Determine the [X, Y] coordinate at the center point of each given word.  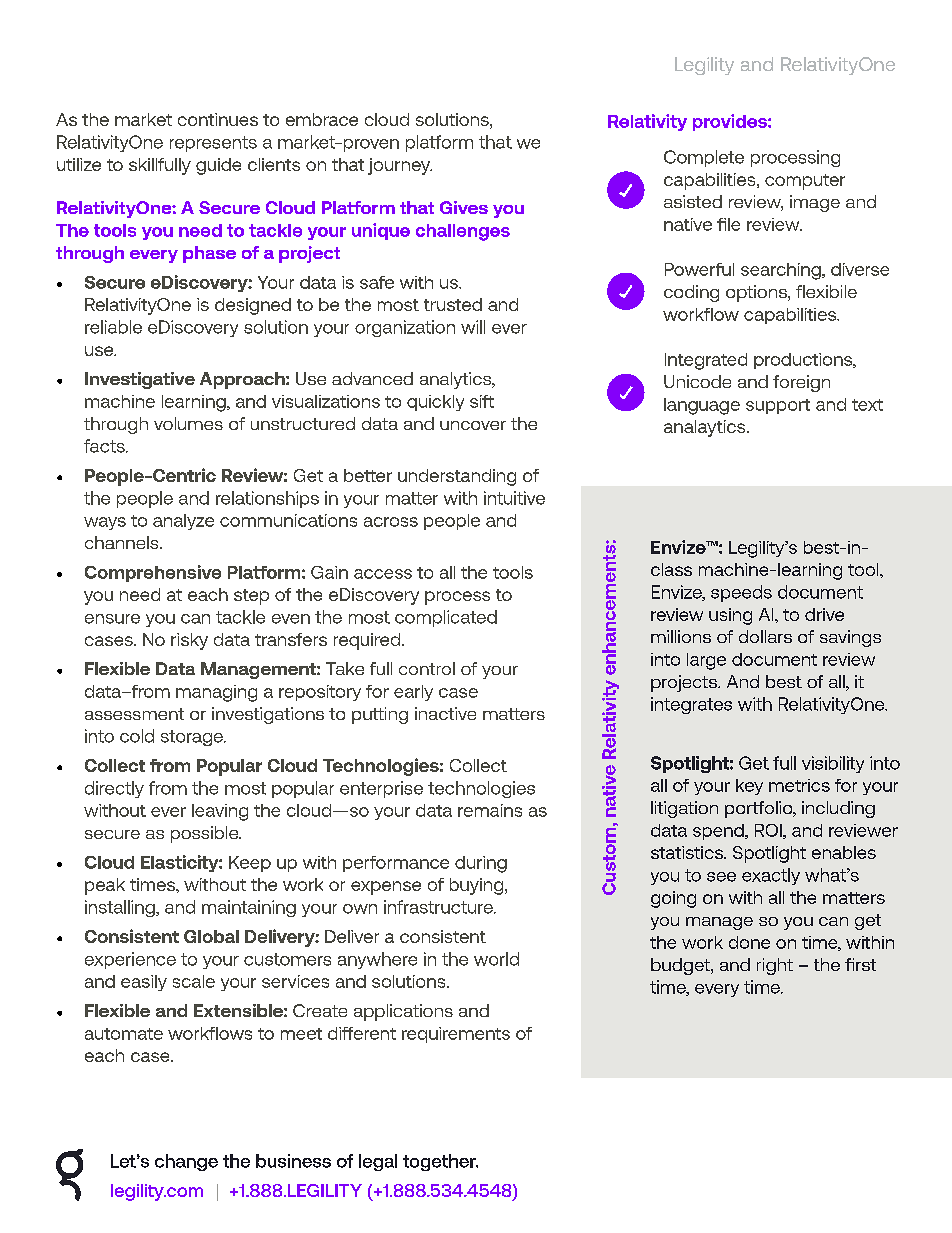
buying [478, 886]
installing [121, 908]
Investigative [140, 380]
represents [213, 144]
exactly [771, 876]
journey [400, 166]
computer [805, 182]
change [186, 1162]
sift [482, 401]
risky [189, 641]
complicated [446, 618]
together [440, 1162]
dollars [765, 636]
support [778, 406]
